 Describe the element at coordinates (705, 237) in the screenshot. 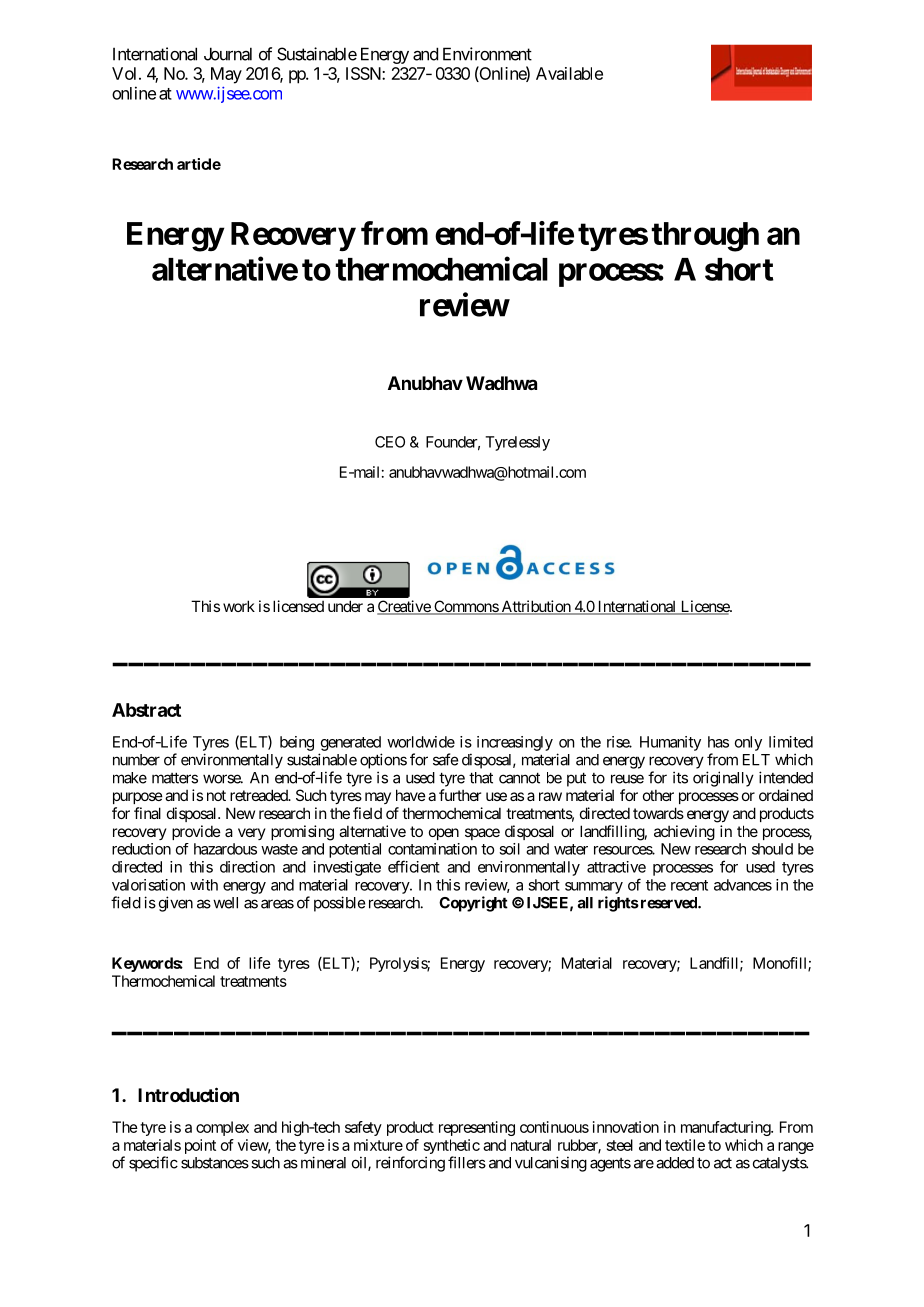

I see `through` at that location.
